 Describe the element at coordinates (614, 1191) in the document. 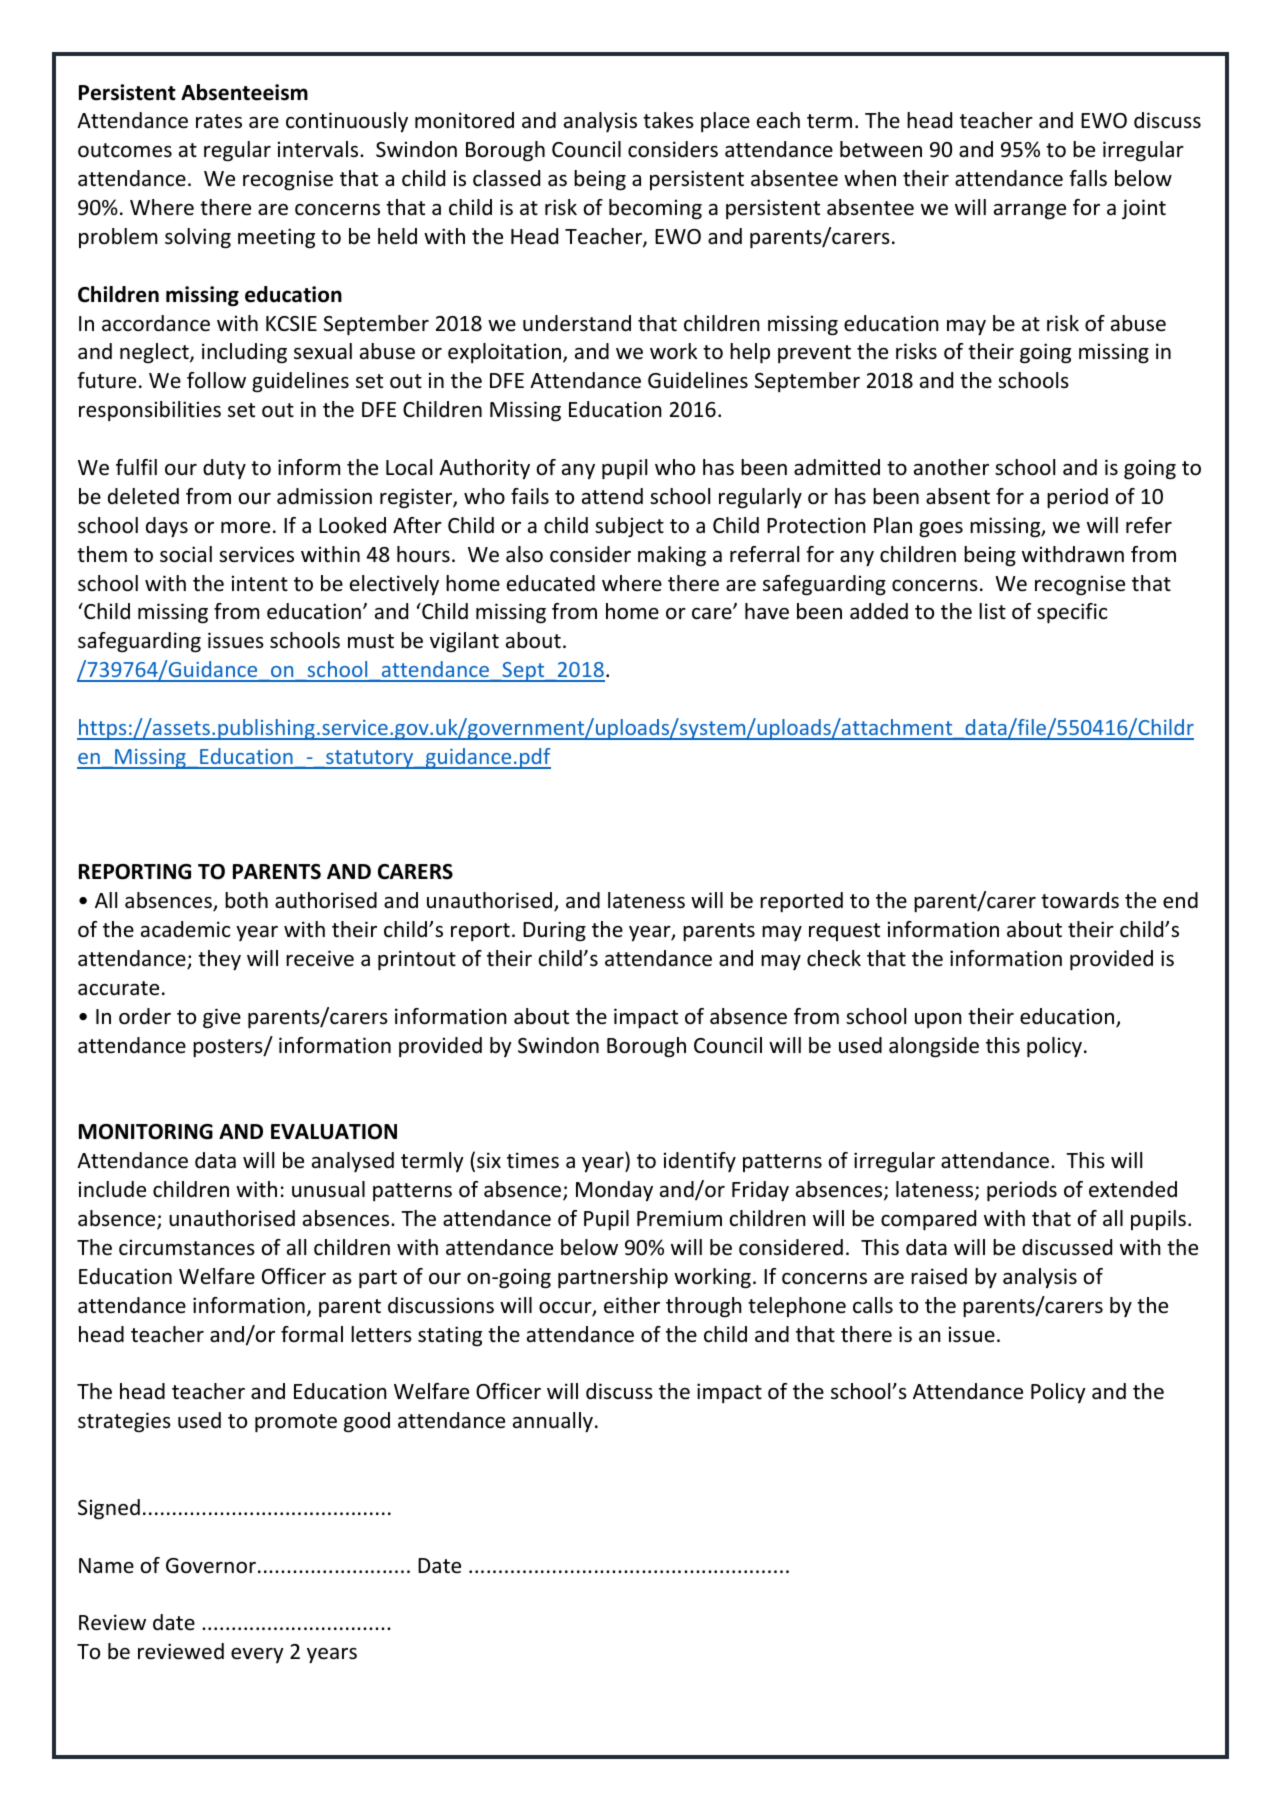

I see `Monday` at that location.
